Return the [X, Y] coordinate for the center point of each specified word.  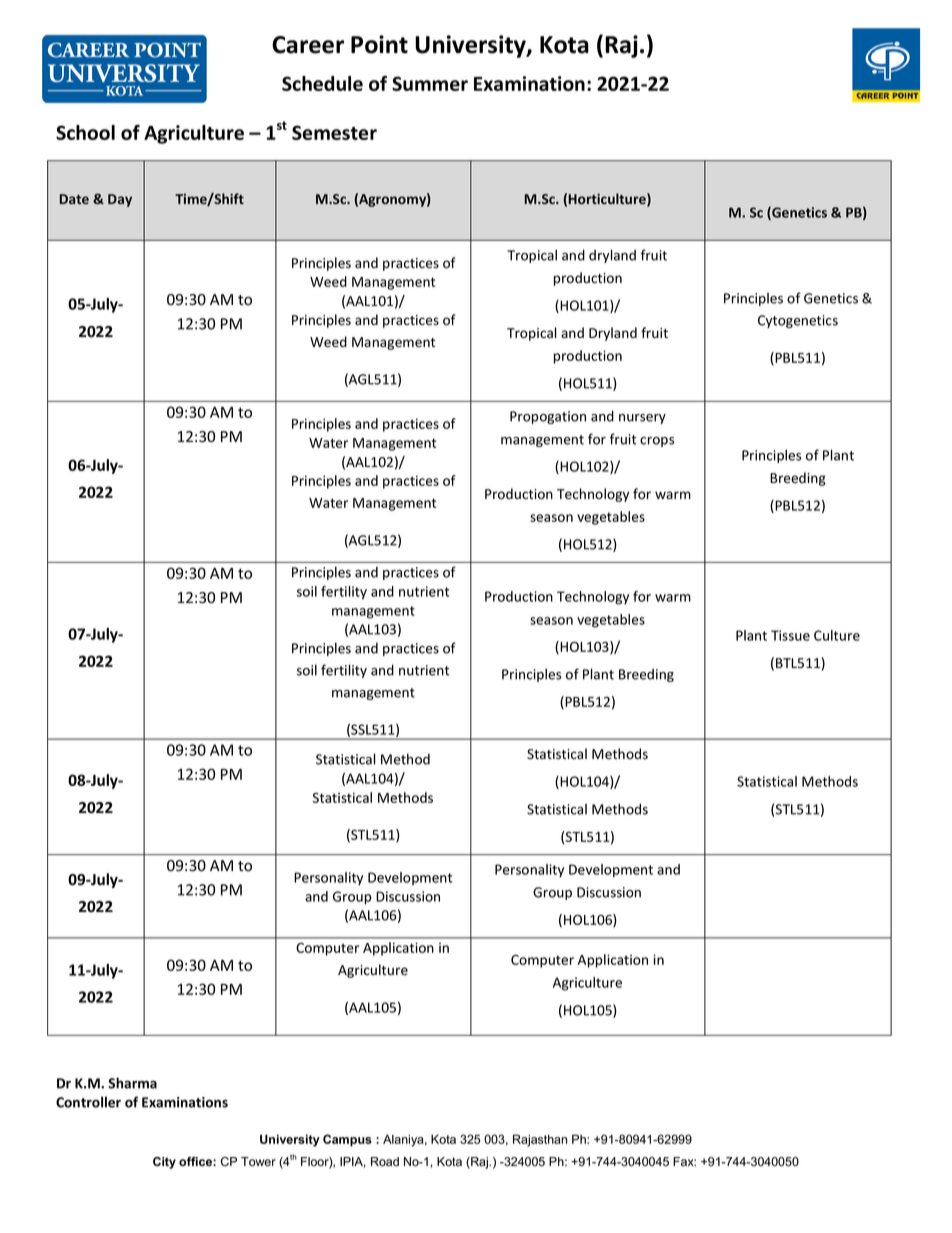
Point [379, 44]
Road [385, 1162]
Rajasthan [540, 1140]
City [164, 1163]
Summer [430, 83]
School [85, 132]
